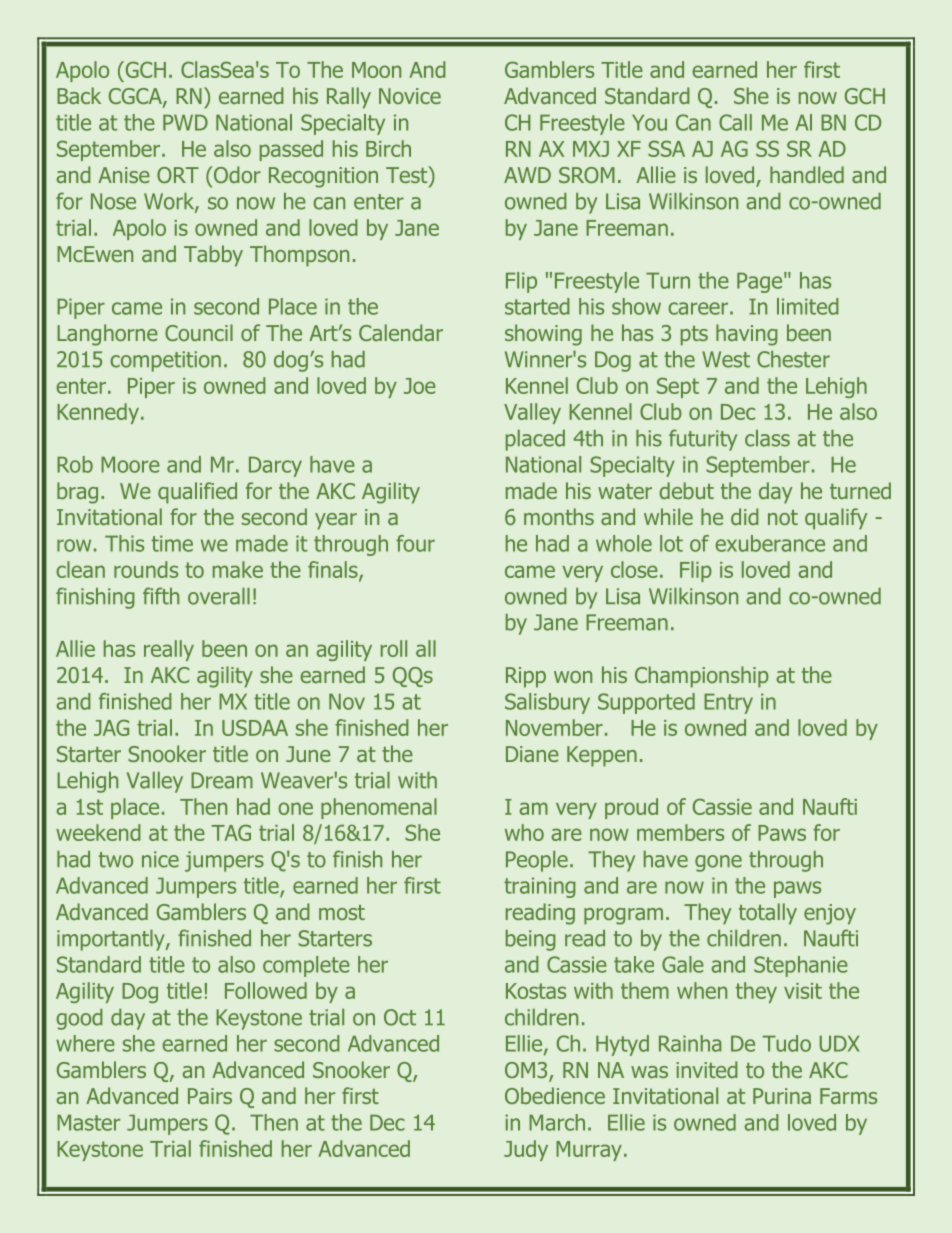 This page has width=952, height=1233. What do you see at coordinates (185, 123) in the page?
I see `PWD` at bounding box center [185, 123].
